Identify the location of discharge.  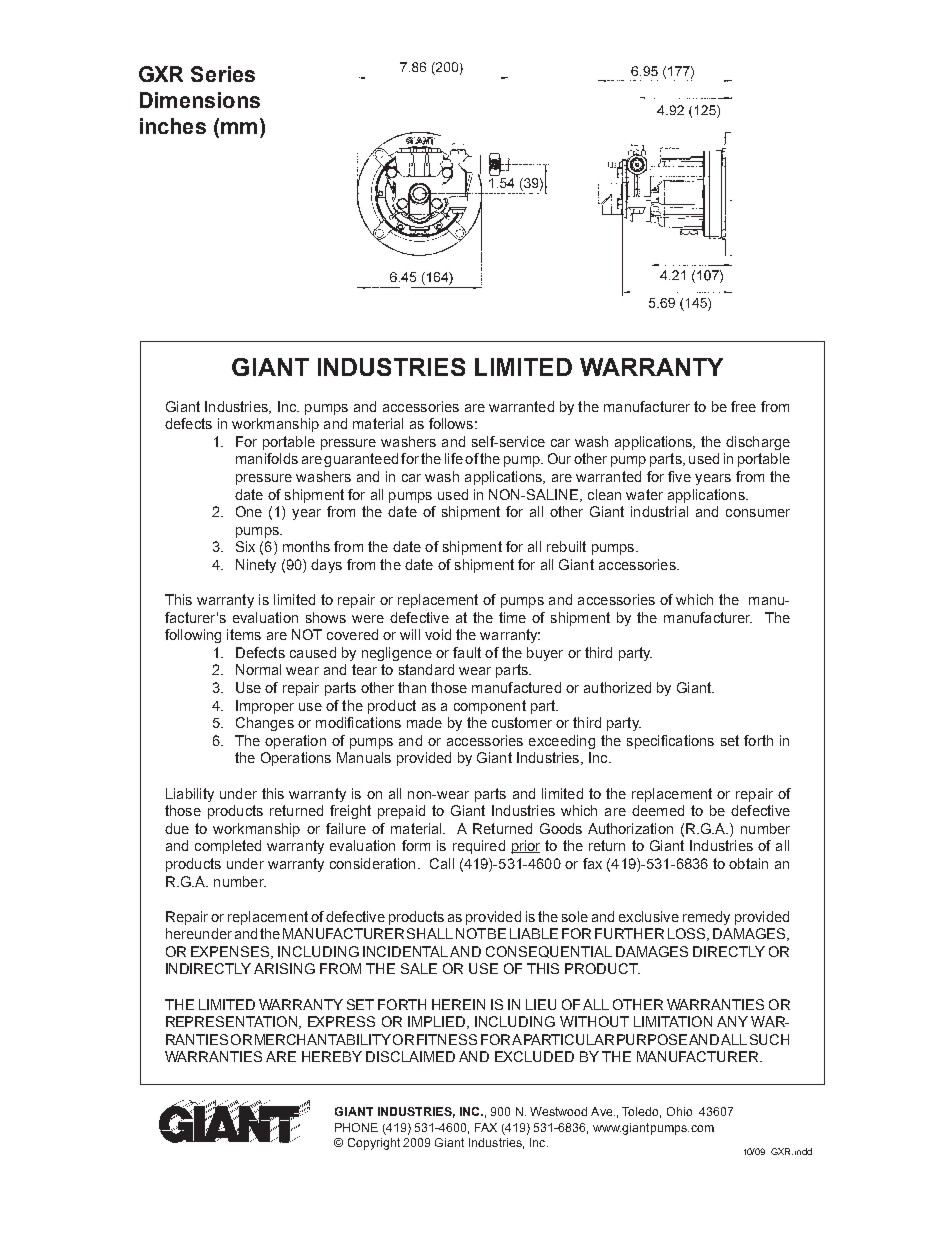
(758, 443).
